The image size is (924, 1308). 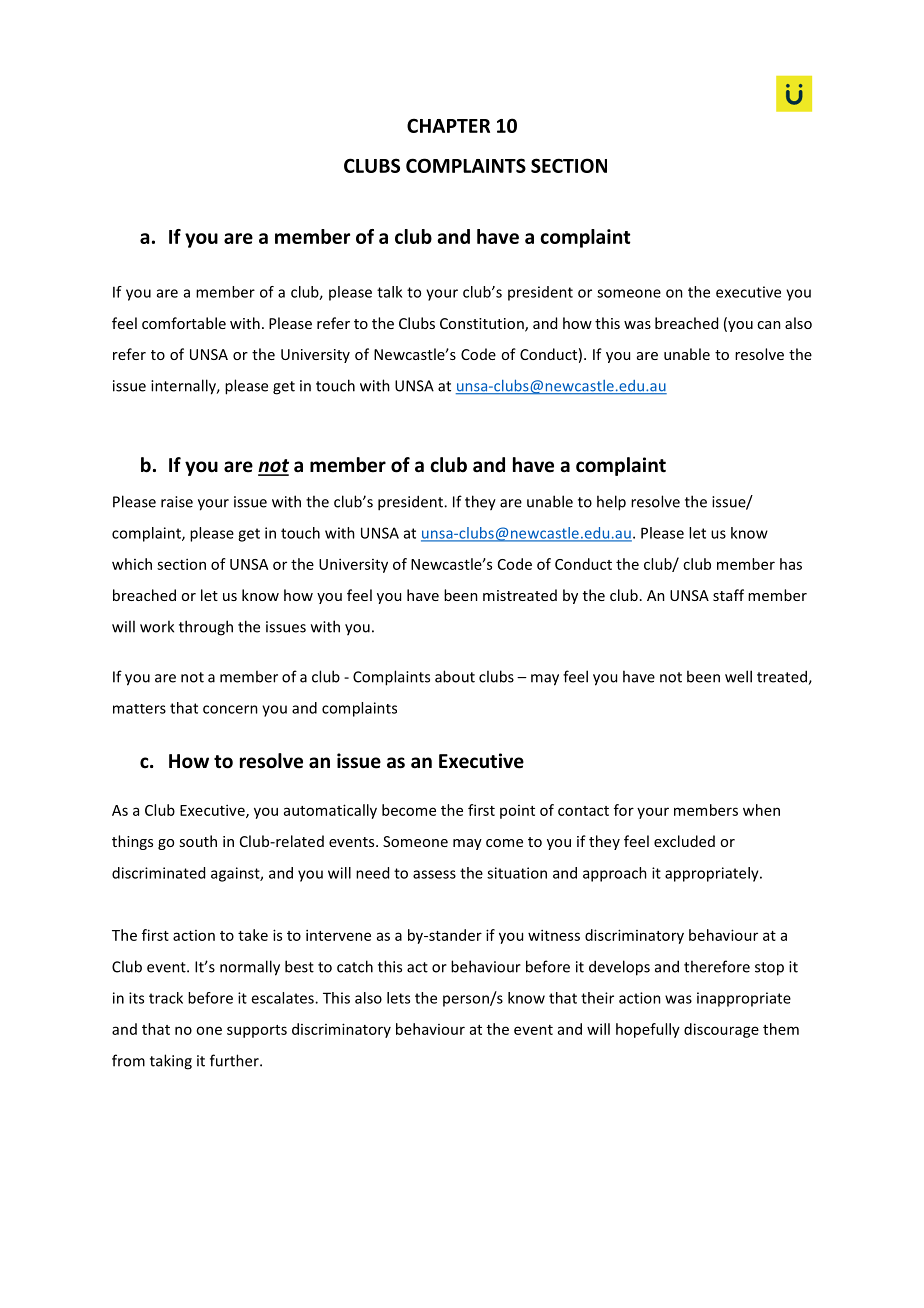 What do you see at coordinates (235, 1060) in the screenshot?
I see `further` at bounding box center [235, 1060].
